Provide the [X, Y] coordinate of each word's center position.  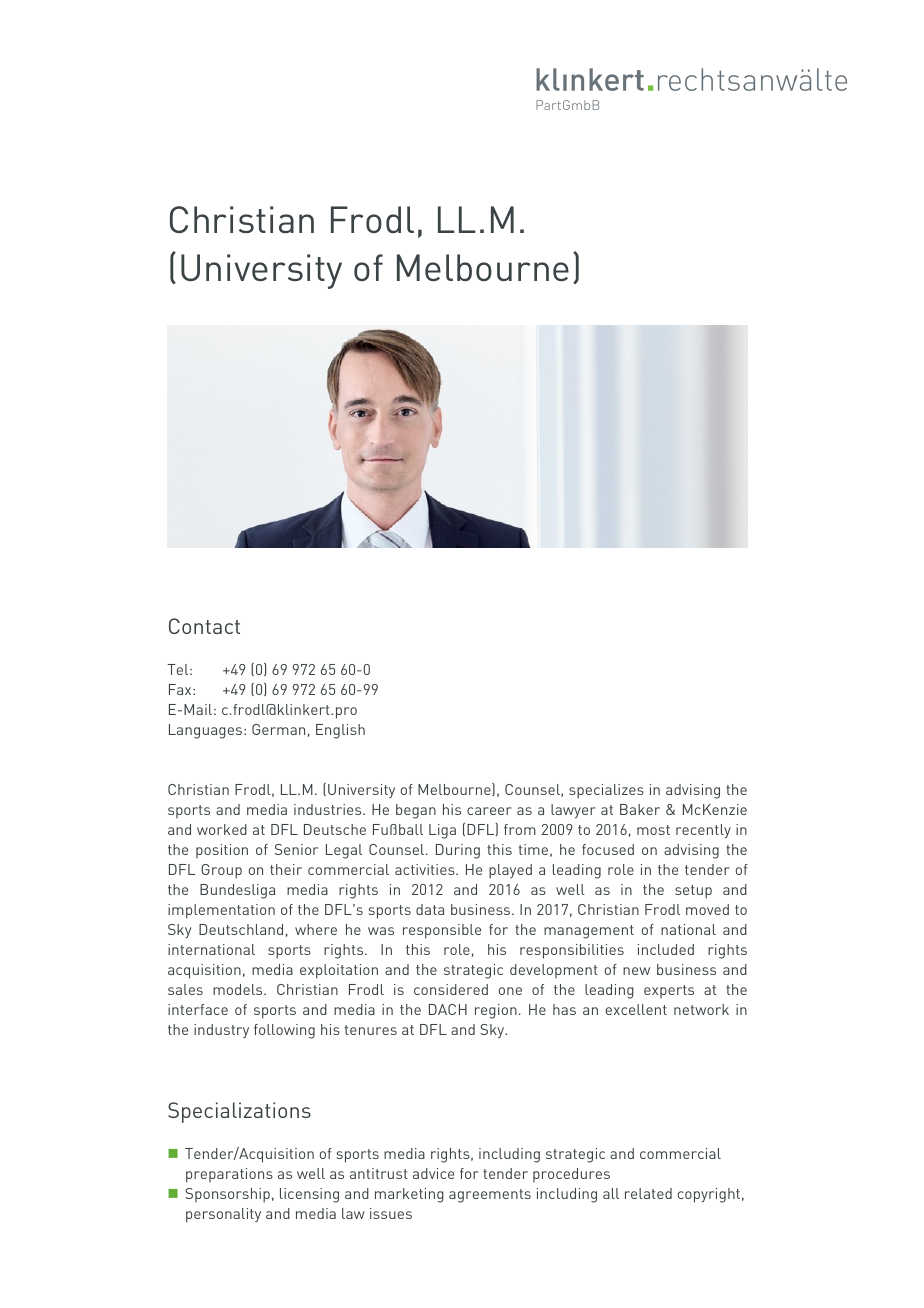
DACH [448, 1009]
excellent [636, 1009]
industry [221, 1031]
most [653, 830]
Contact [204, 626]
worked [222, 829]
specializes [606, 791]
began [416, 811]
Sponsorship [227, 1195]
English [340, 731]
